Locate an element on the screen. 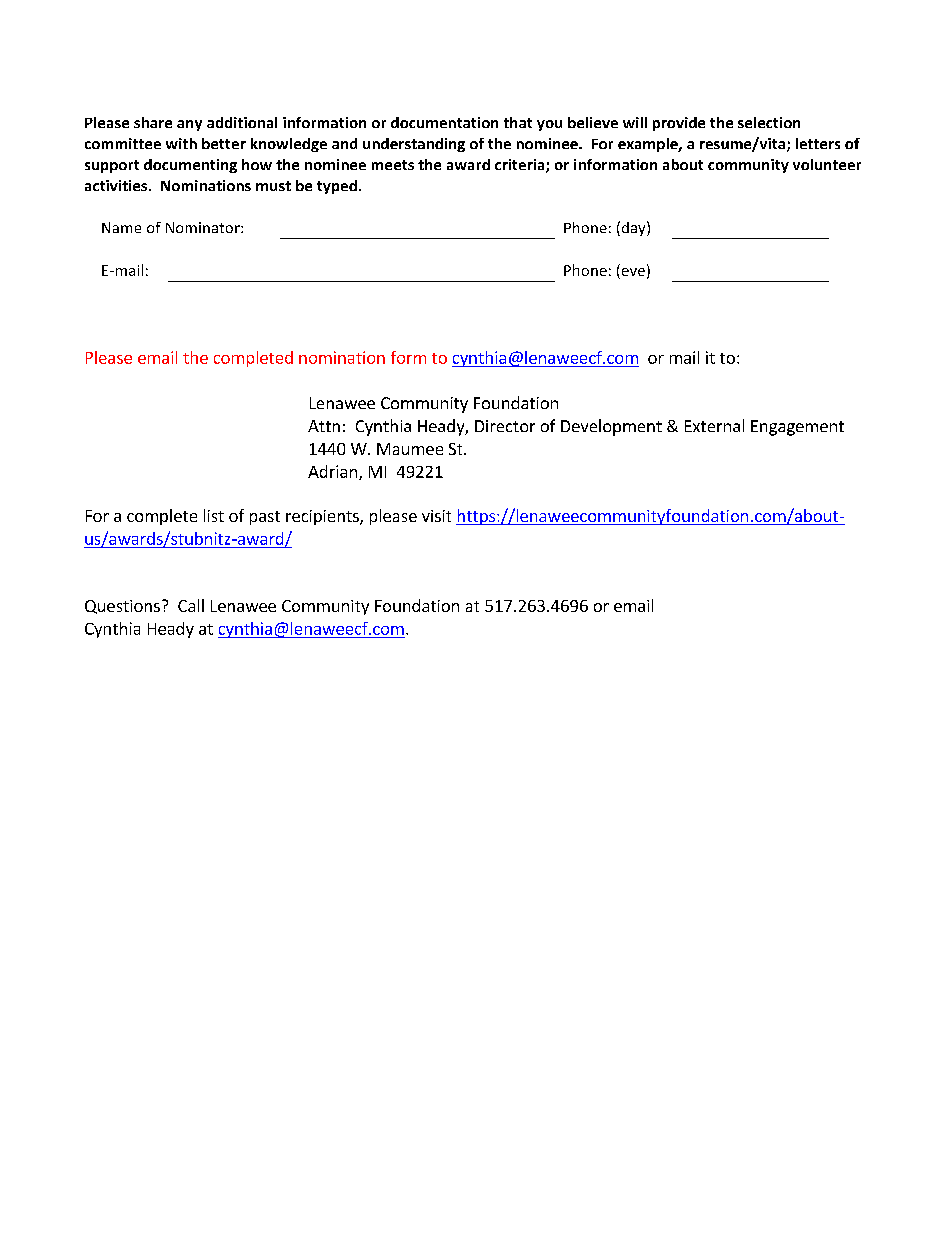 The height and width of the screenshot is (1233, 952). recipients is located at coordinates (323, 517).
